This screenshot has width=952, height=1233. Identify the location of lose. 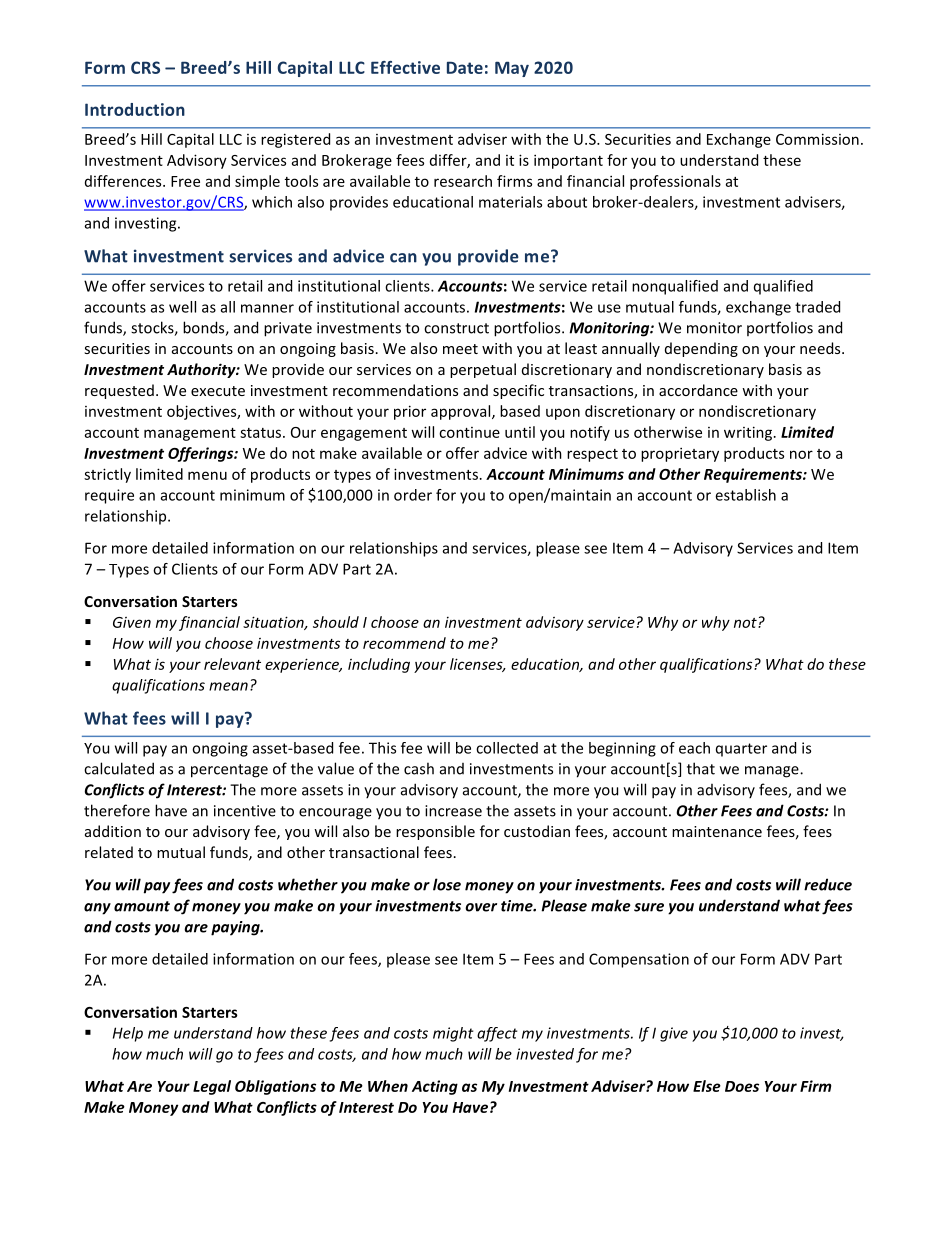
(447, 884).
